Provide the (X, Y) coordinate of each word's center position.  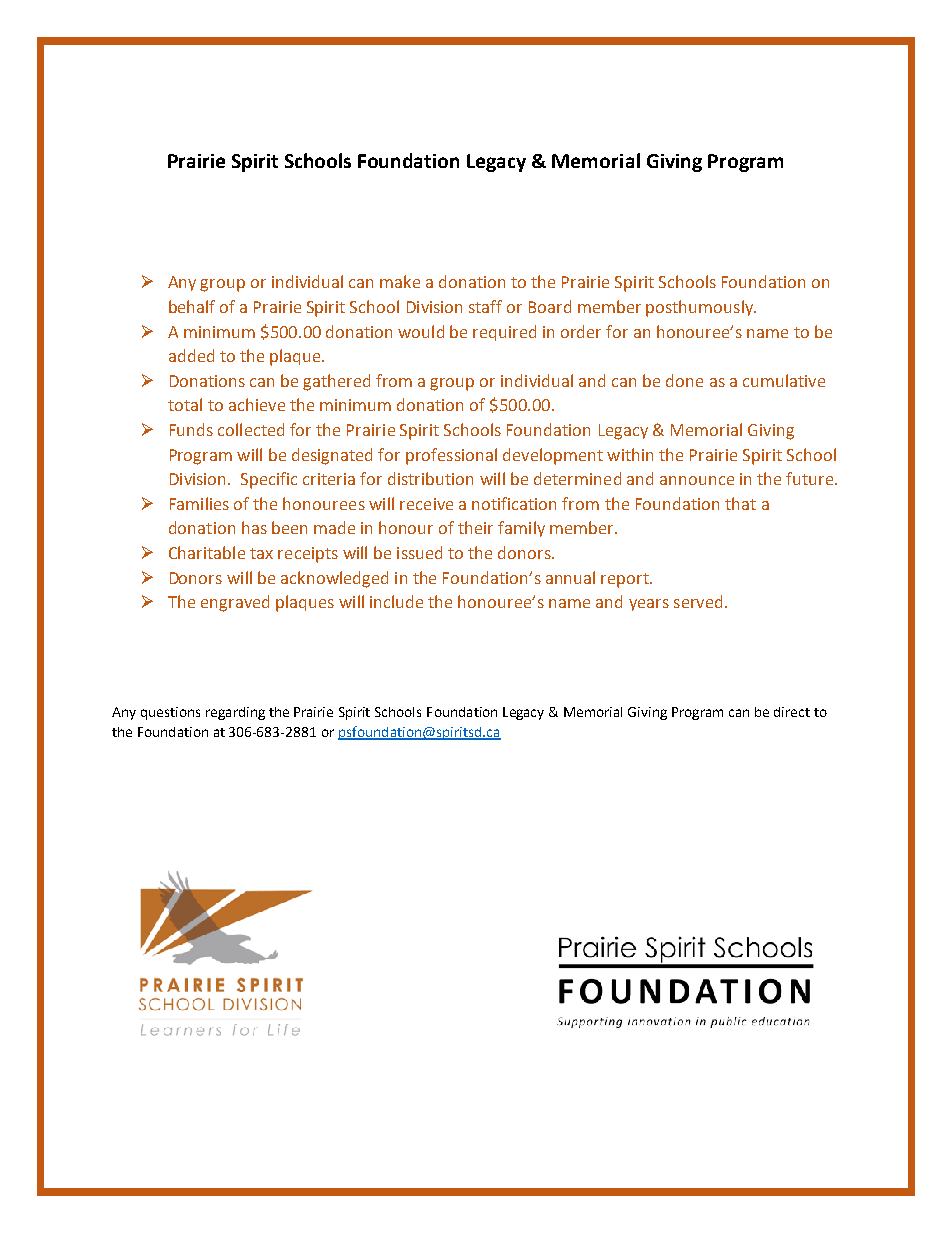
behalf (192, 306)
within (630, 454)
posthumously (701, 308)
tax (261, 553)
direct (792, 712)
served (698, 601)
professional (451, 456)
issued (419, 552)
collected (251, 429)
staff (485, 306)
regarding (235, 713)
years (649, 605)
